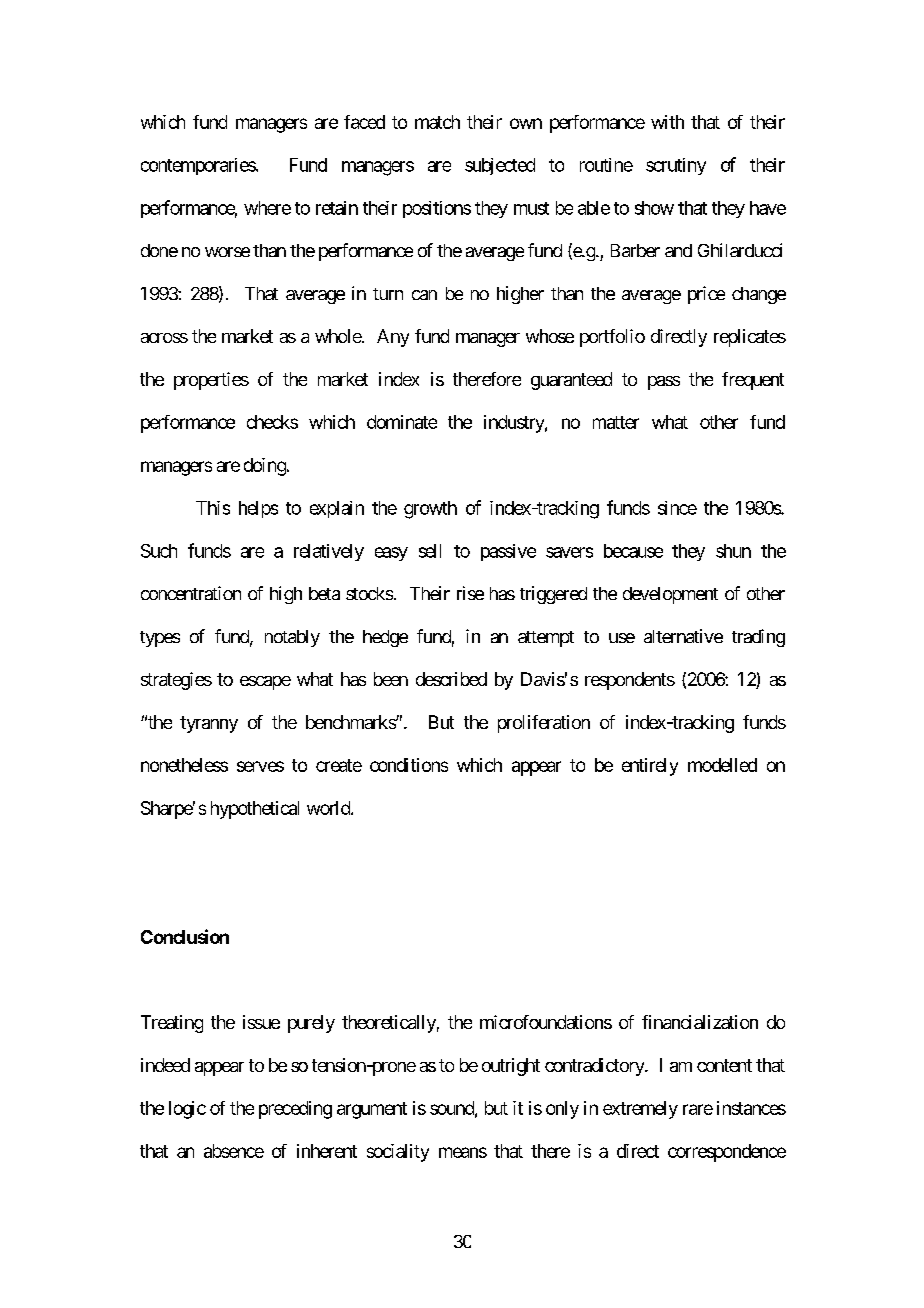 This screenshot has width=924, height=1308. Describe the element at coordinates (676, 166) in the screenshot. I see `scrutiny` at that location.
